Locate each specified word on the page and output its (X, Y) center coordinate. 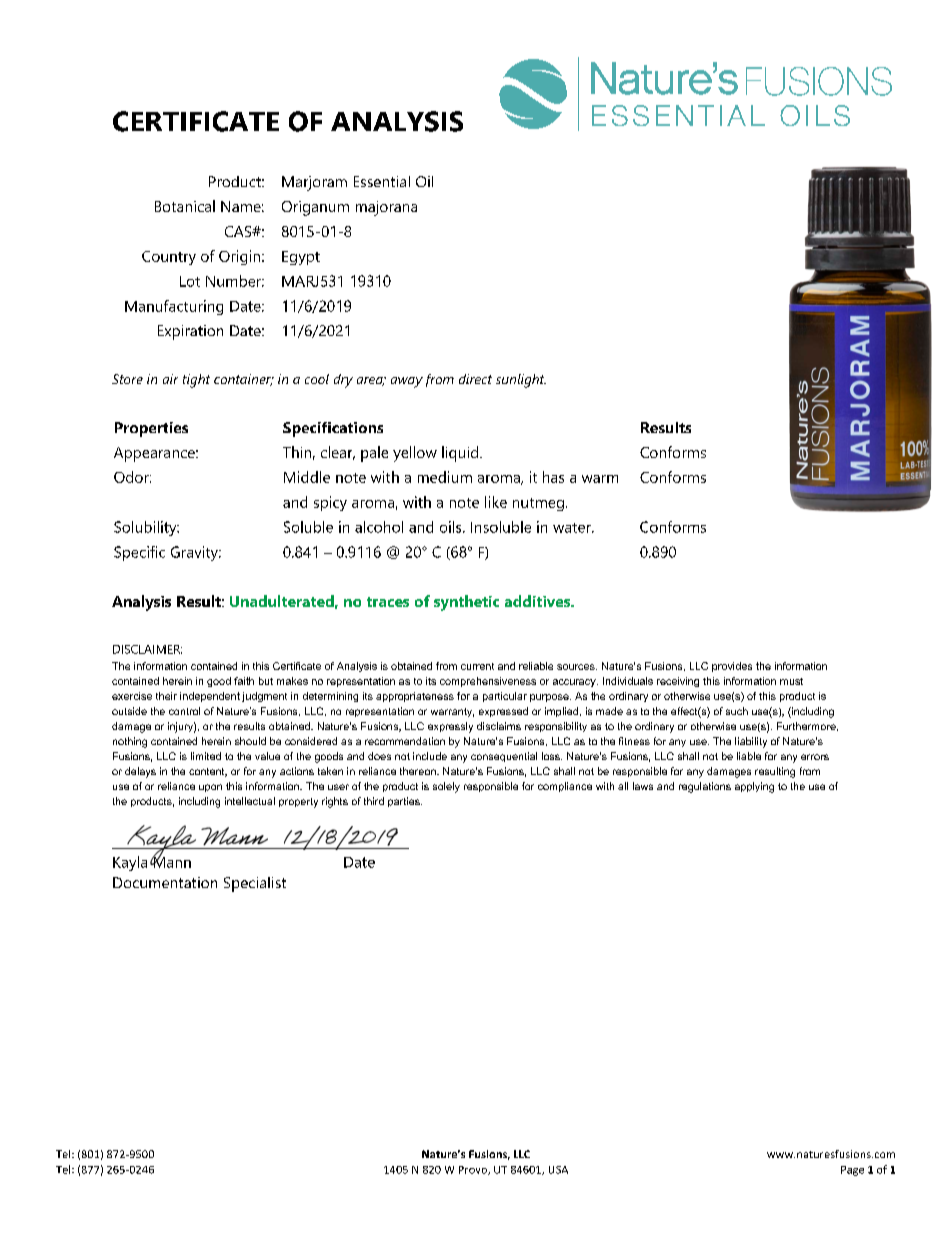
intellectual (250, 801)
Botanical (185, 206)
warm (600, 479)
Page (852, 1171)
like (496, 502)
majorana (386, 208)
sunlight (521, 381)
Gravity (195, 553)
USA (558, 1170)
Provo (474, 1170)
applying (754, 787)
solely (446, 787)
